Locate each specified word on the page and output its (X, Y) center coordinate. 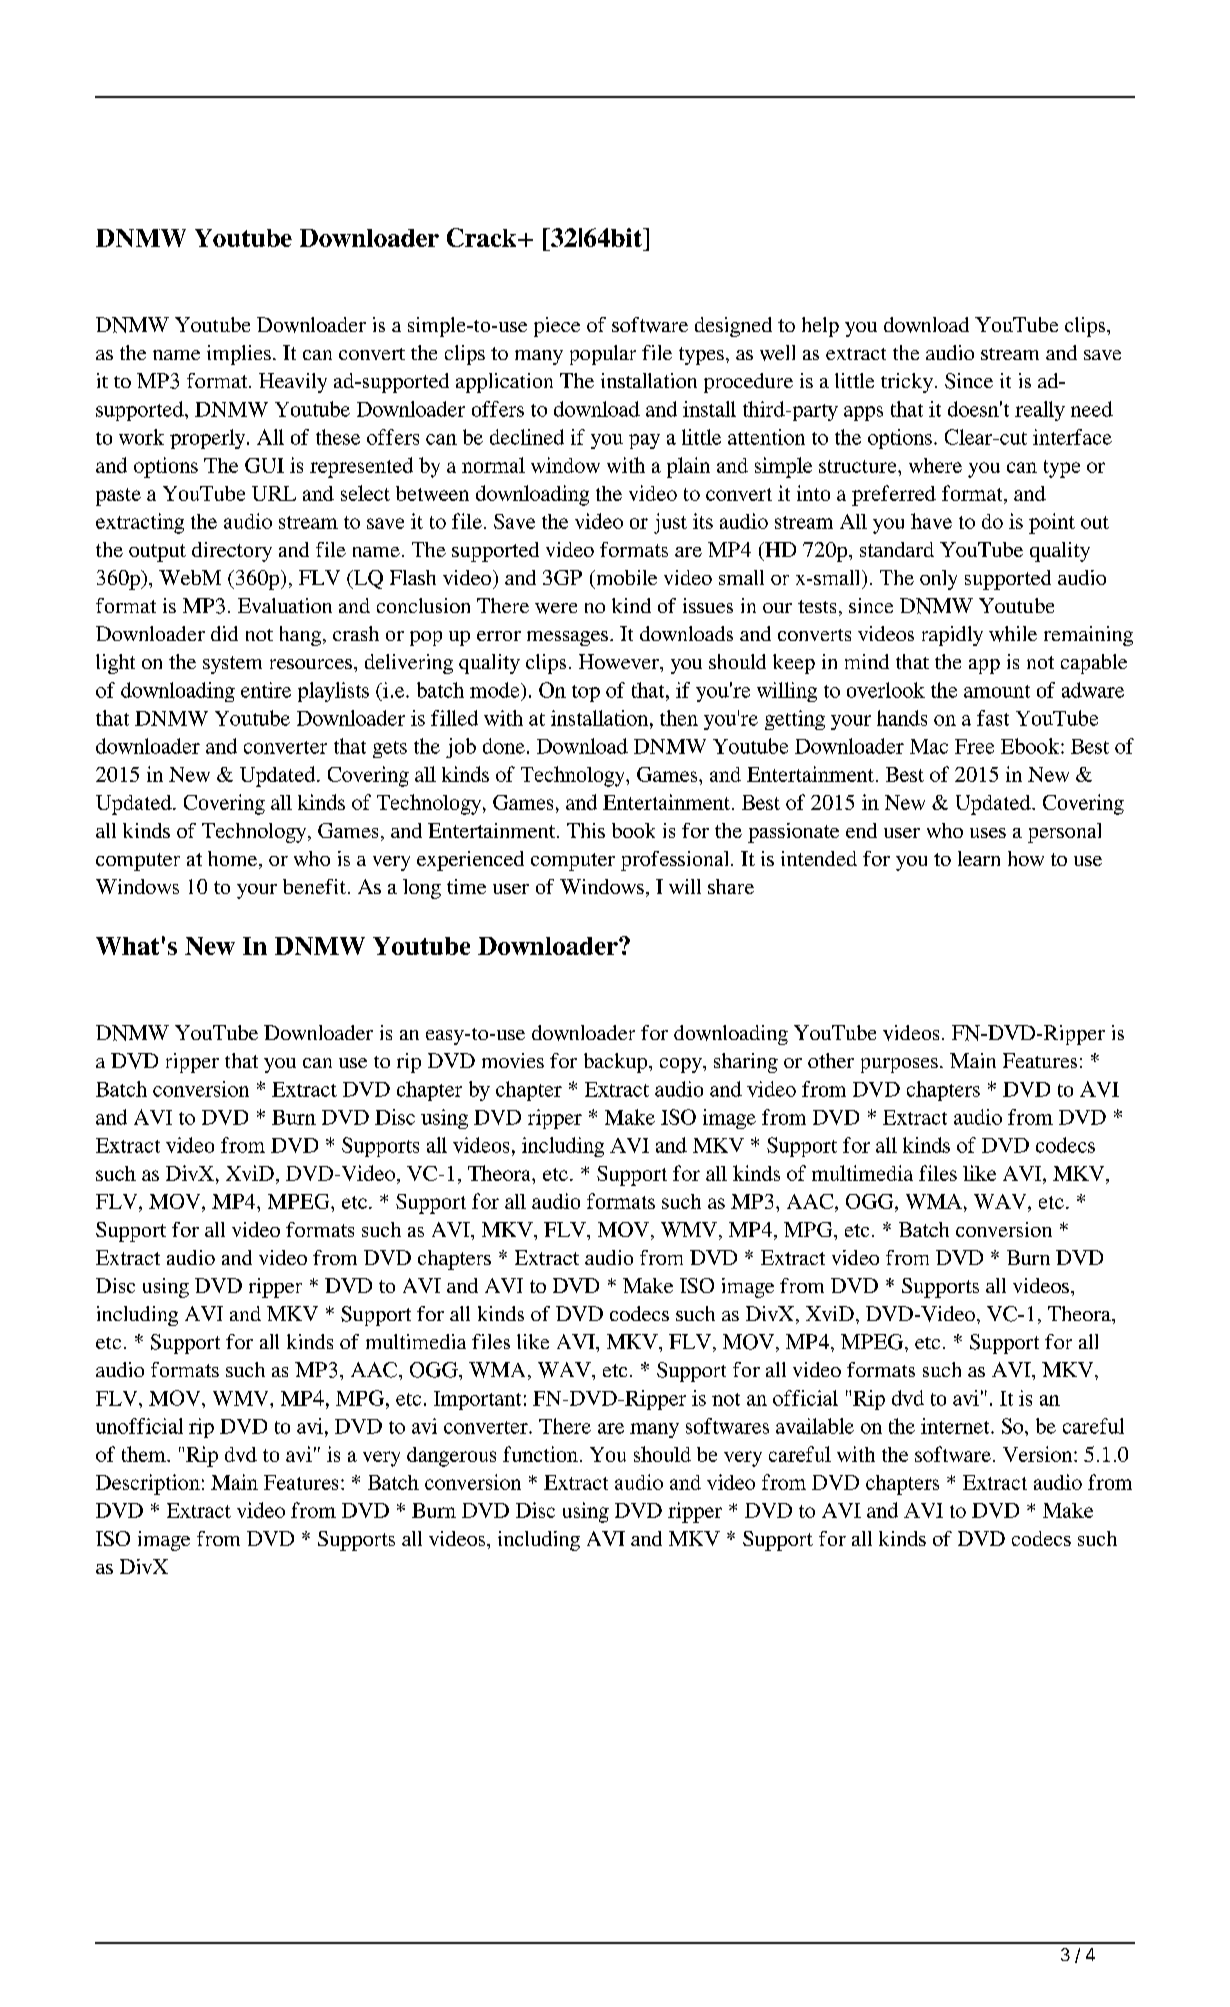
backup (617, 1063)
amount (997, 691)
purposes (899, 1065)
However (620, 661)
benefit (314, 886)
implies (239, 355)
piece (557, 327)
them (145, 1454)
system (232, 665)
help (820, 327)
